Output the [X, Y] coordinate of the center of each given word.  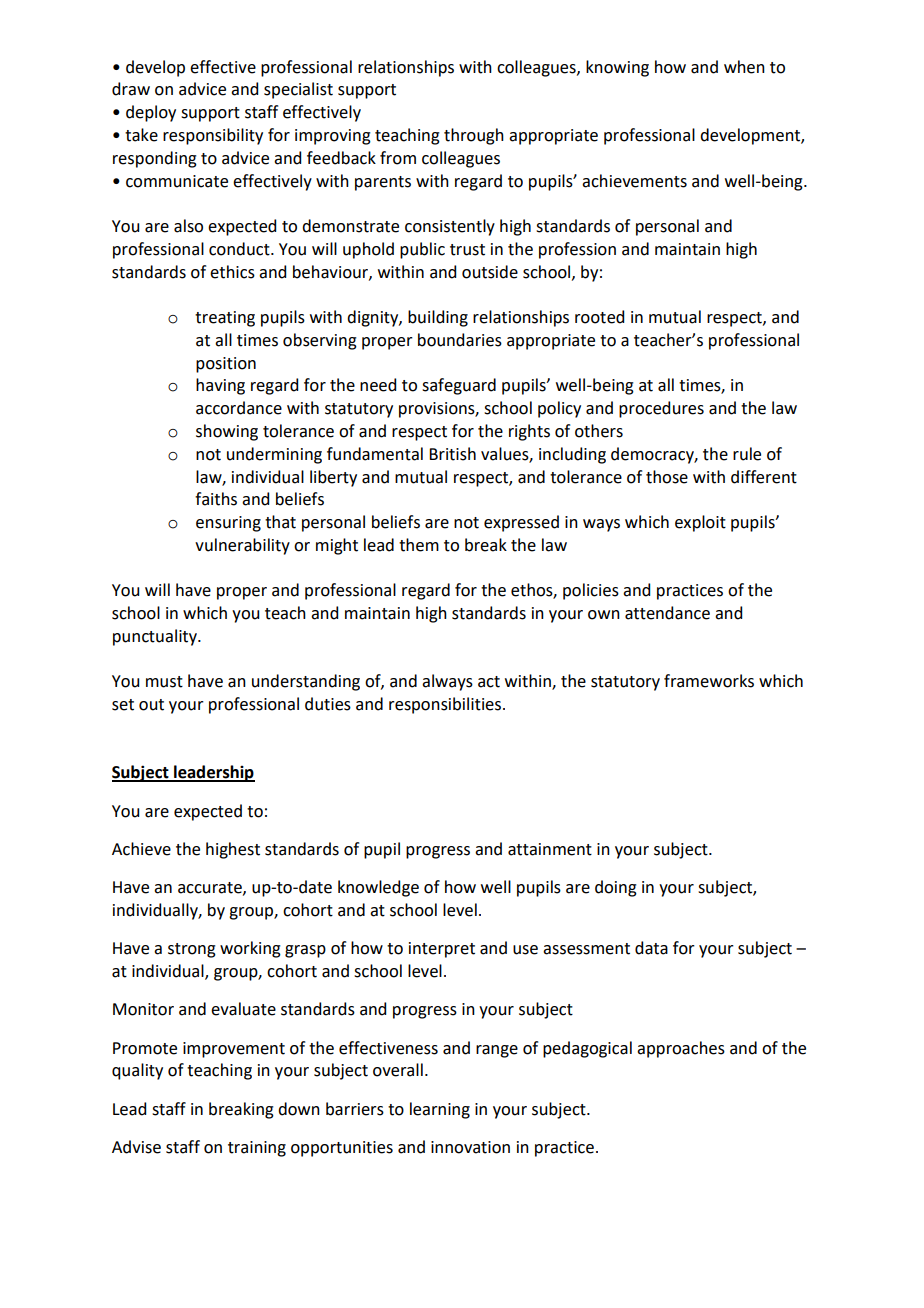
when [744, 67]
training [257, 1149]
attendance [667, 613]
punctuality [156, 637]
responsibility [213, 136]
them [419, 545]
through [474, 136]
